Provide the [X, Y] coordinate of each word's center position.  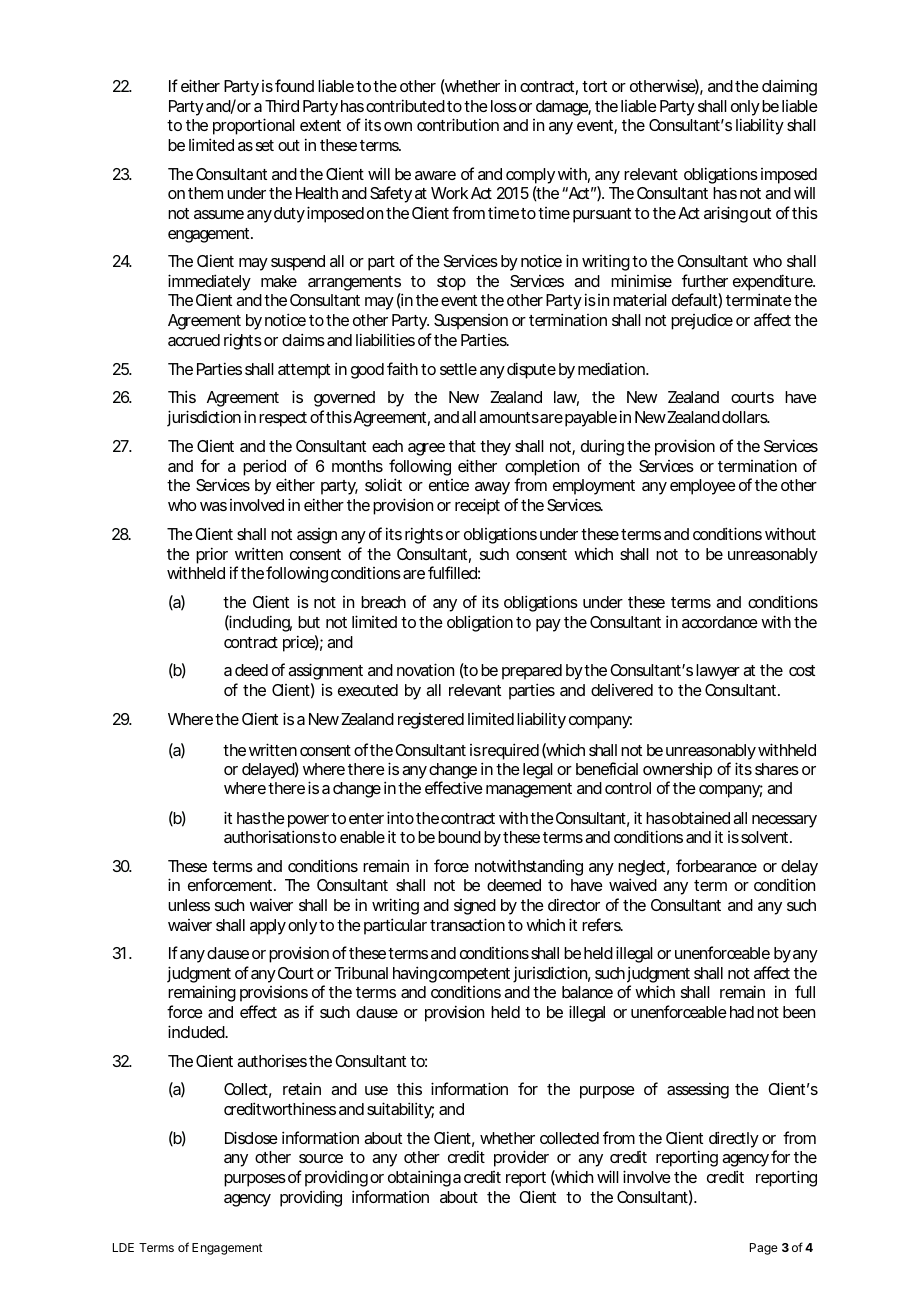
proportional [254, 126]
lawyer [718, 672]
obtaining [419, 1178]
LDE [123, 1247]
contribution [458, 124]
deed [251, 670]
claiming [789, 87]
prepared [532, 672]
